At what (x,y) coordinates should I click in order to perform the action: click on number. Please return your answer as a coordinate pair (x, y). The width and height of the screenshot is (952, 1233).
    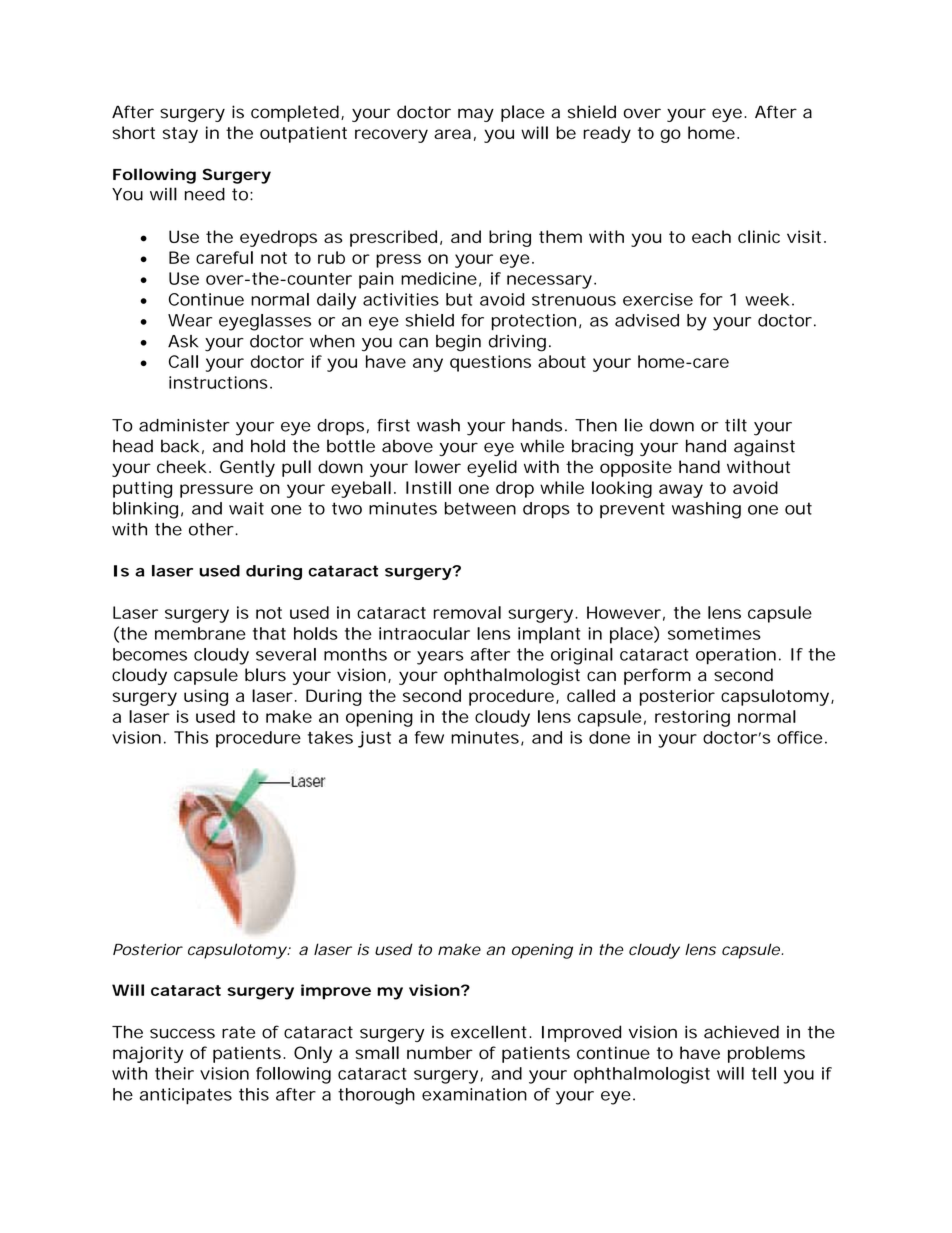
    Looking at the image, I should click on (440, 1053).
